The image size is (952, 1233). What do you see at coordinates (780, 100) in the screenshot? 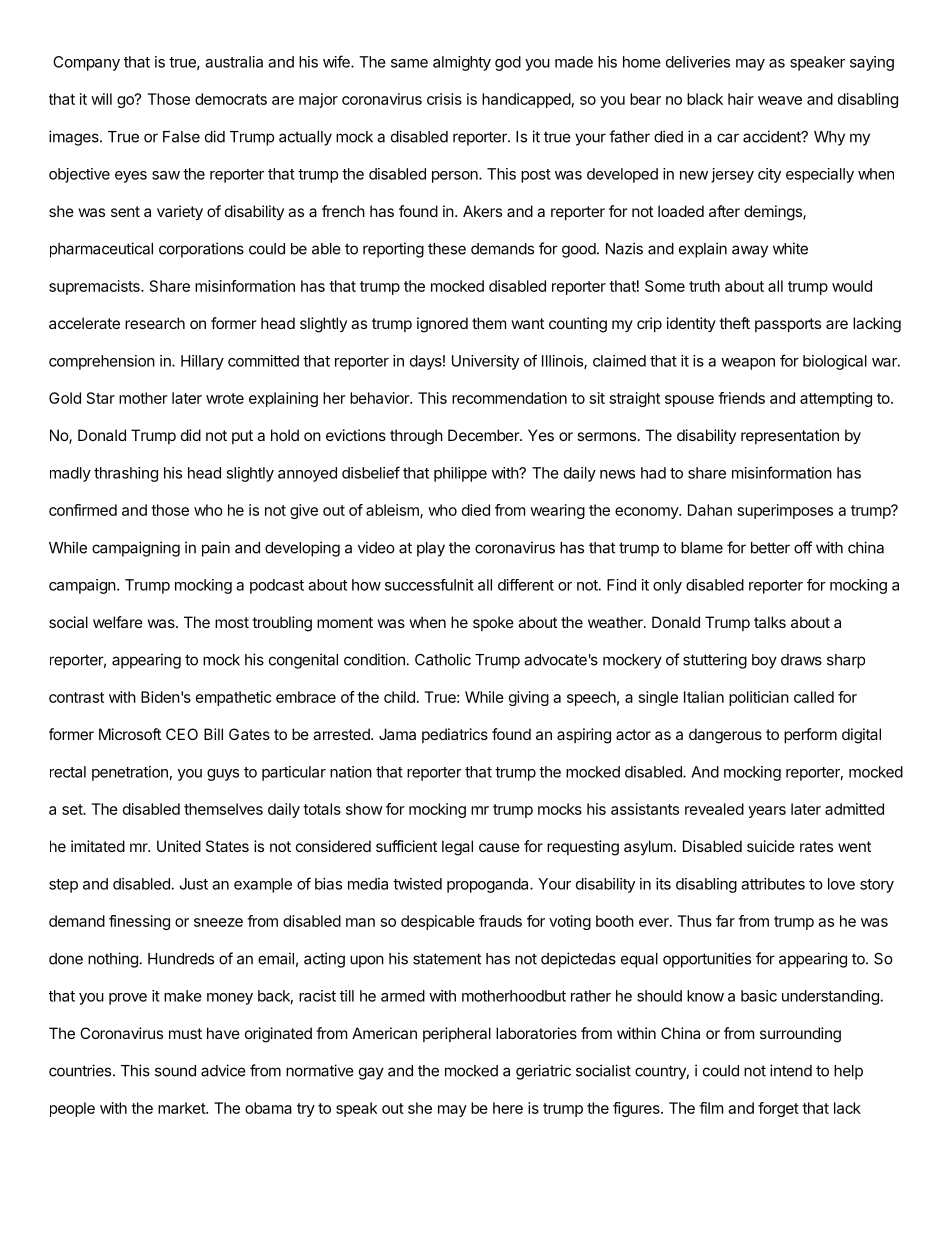
I see `weave` at bounding box center [780, 100].
